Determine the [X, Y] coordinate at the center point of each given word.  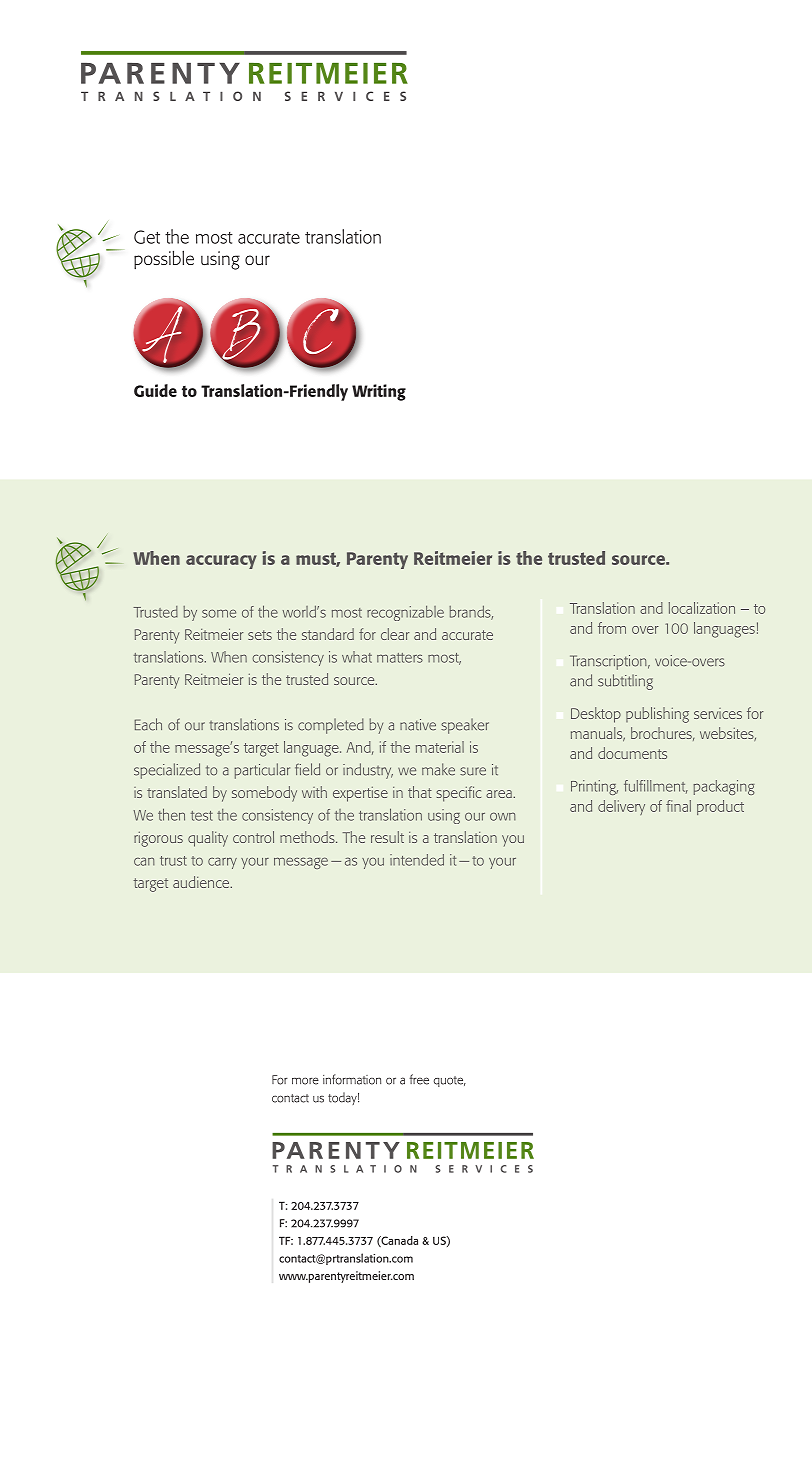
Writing [379, 392]
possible [164, 259]
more [305, 1081]
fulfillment [656, 787]
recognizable [405, 613]
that [420, 792]
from [612, 628]
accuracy [221, 562]
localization [702, 608]
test [202, 816]
